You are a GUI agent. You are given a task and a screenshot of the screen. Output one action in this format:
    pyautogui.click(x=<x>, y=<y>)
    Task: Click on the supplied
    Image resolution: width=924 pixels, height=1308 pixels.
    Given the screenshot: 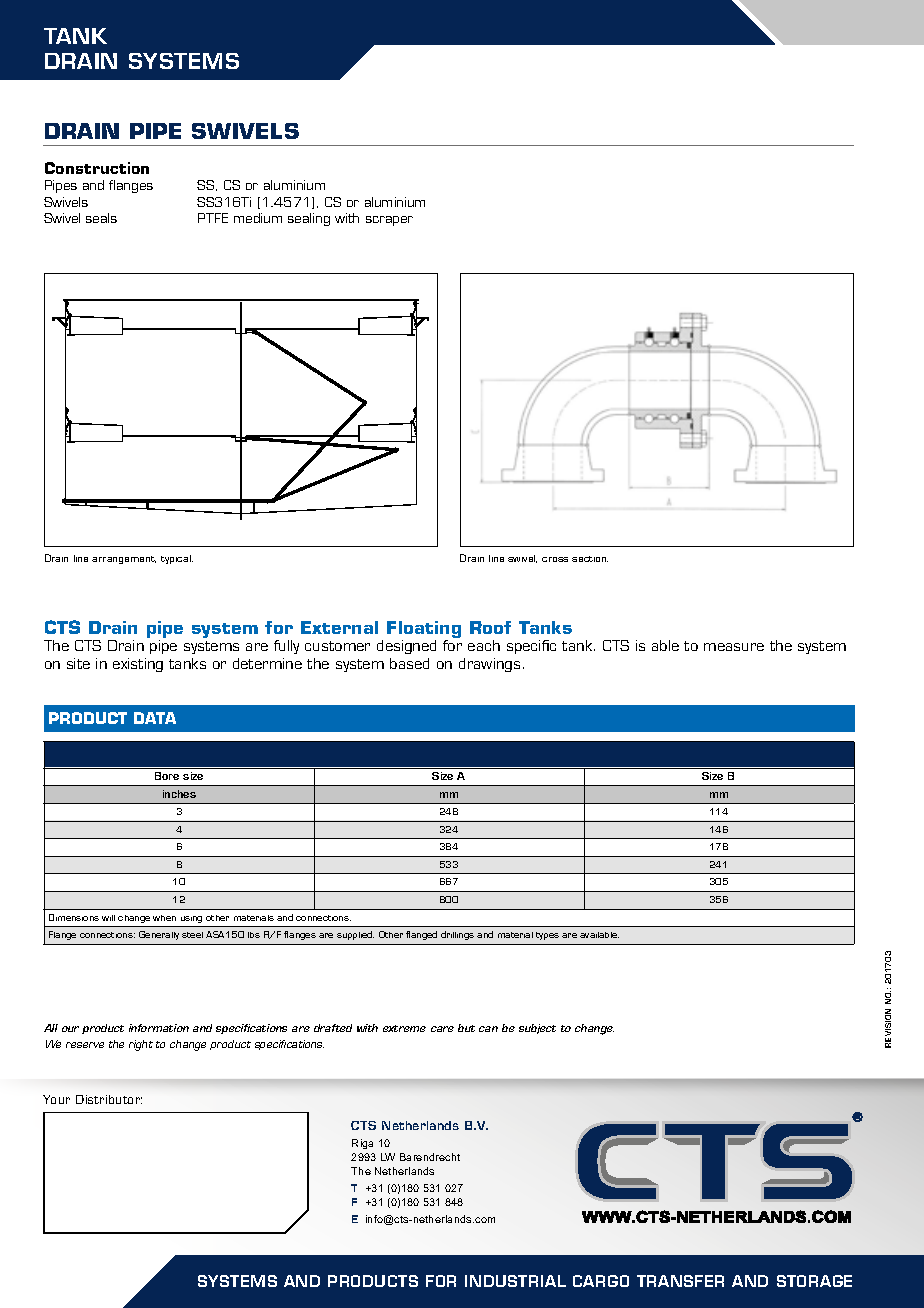 What is the action you would take?
    pyautogui.click(x=355, y=935)
